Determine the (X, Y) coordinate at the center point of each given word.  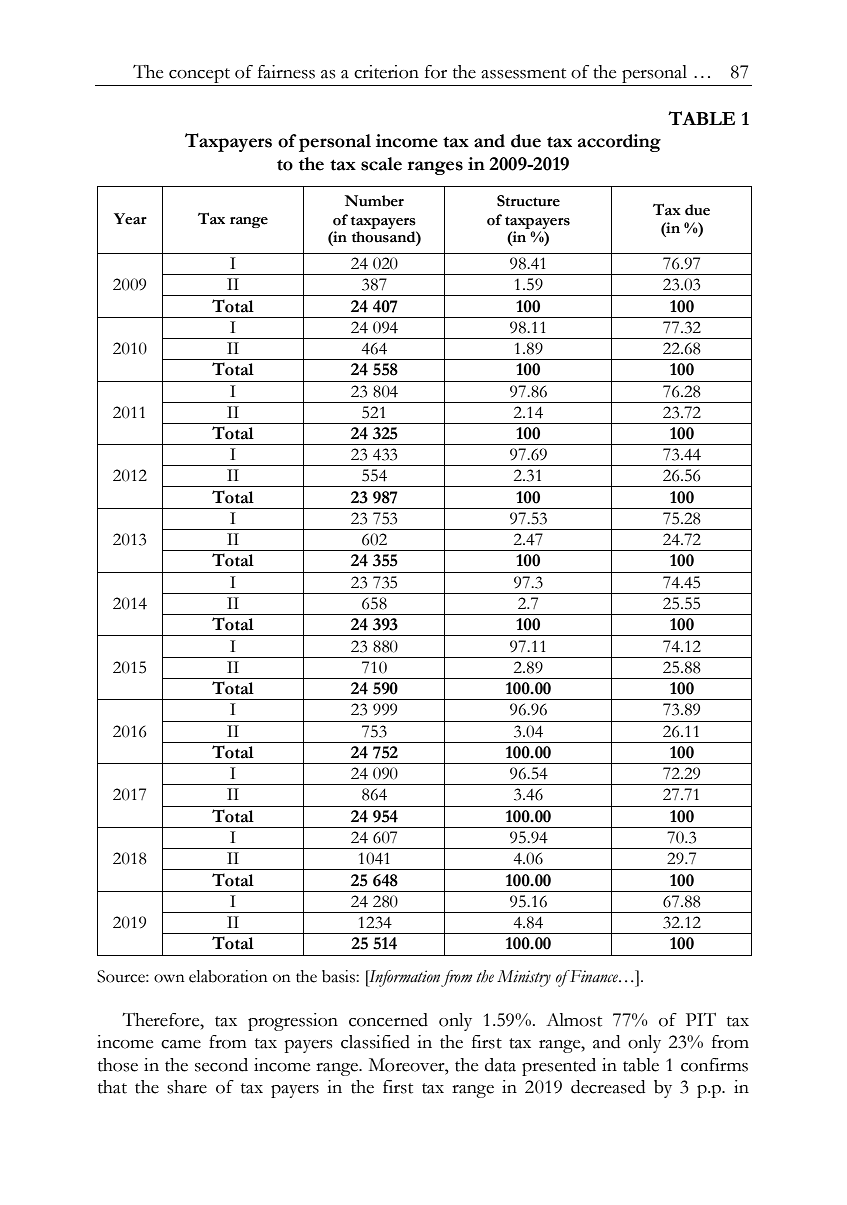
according (619, 143)
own (169, 978)
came (181, 1044)
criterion (386, 72)
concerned (388, 1020)
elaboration (228, 976)
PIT (701, 1019)
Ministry (524, 978)
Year (130, 219)
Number (374, 201)
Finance (594, 976)
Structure (528, 201)
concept (199, 77)
